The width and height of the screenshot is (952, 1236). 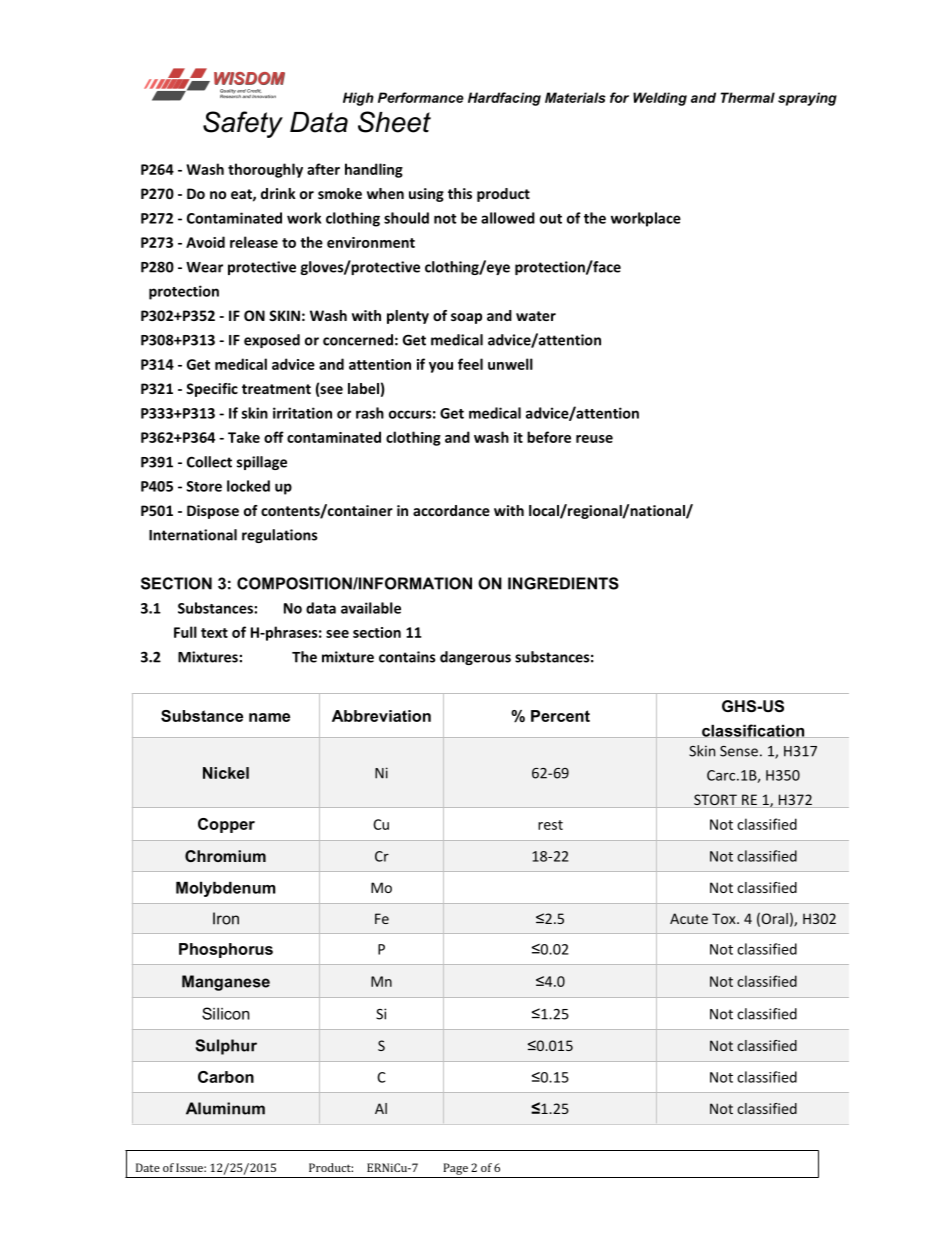 What do you see at coordinates (739, 751) in the screenshot?
I see `Sense` at bounding box center [739, 751].
